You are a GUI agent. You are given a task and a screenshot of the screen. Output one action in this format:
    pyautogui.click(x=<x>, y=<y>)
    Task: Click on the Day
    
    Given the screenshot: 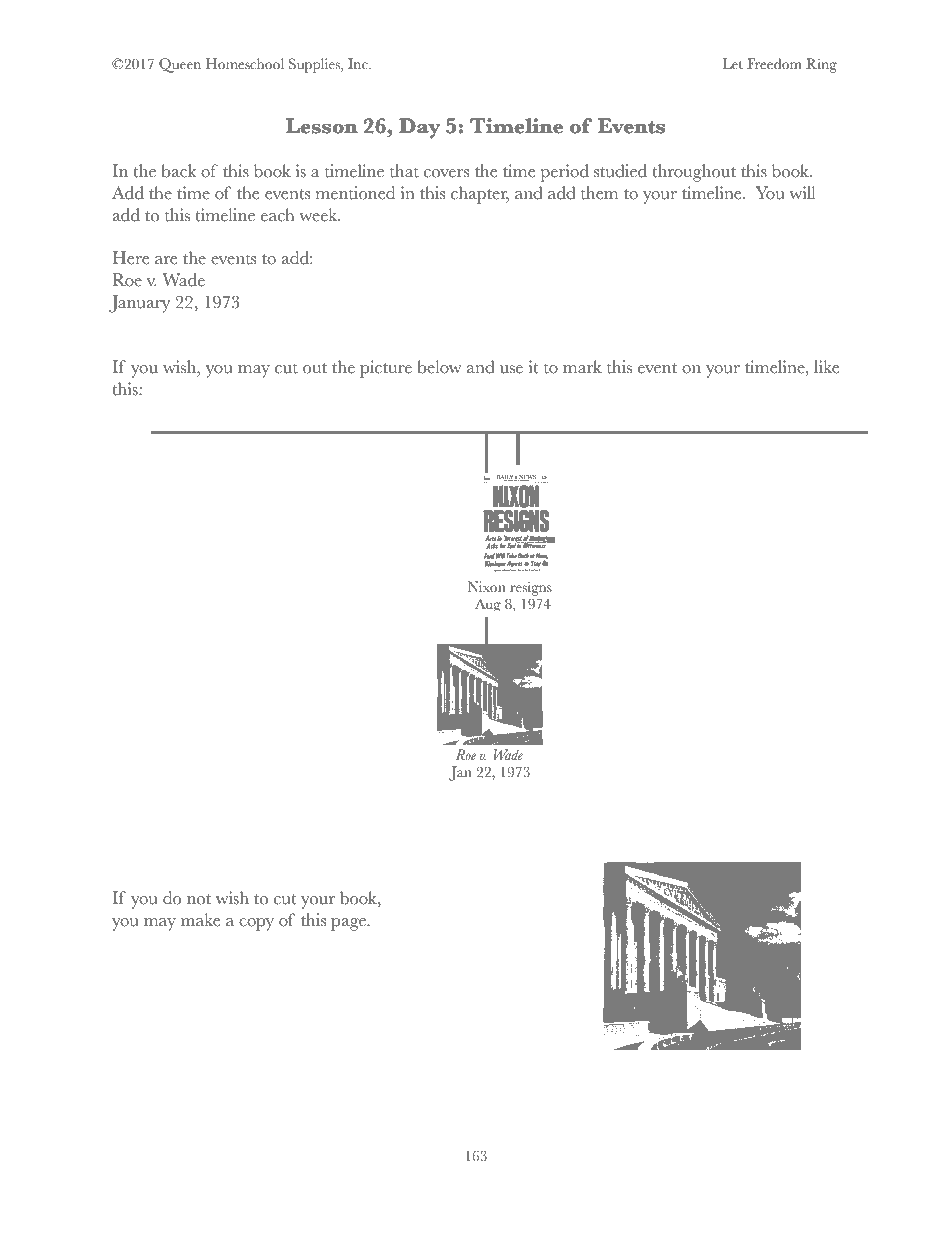 What is the action you would take?
    pyautogui.click(x=419, y=128)
